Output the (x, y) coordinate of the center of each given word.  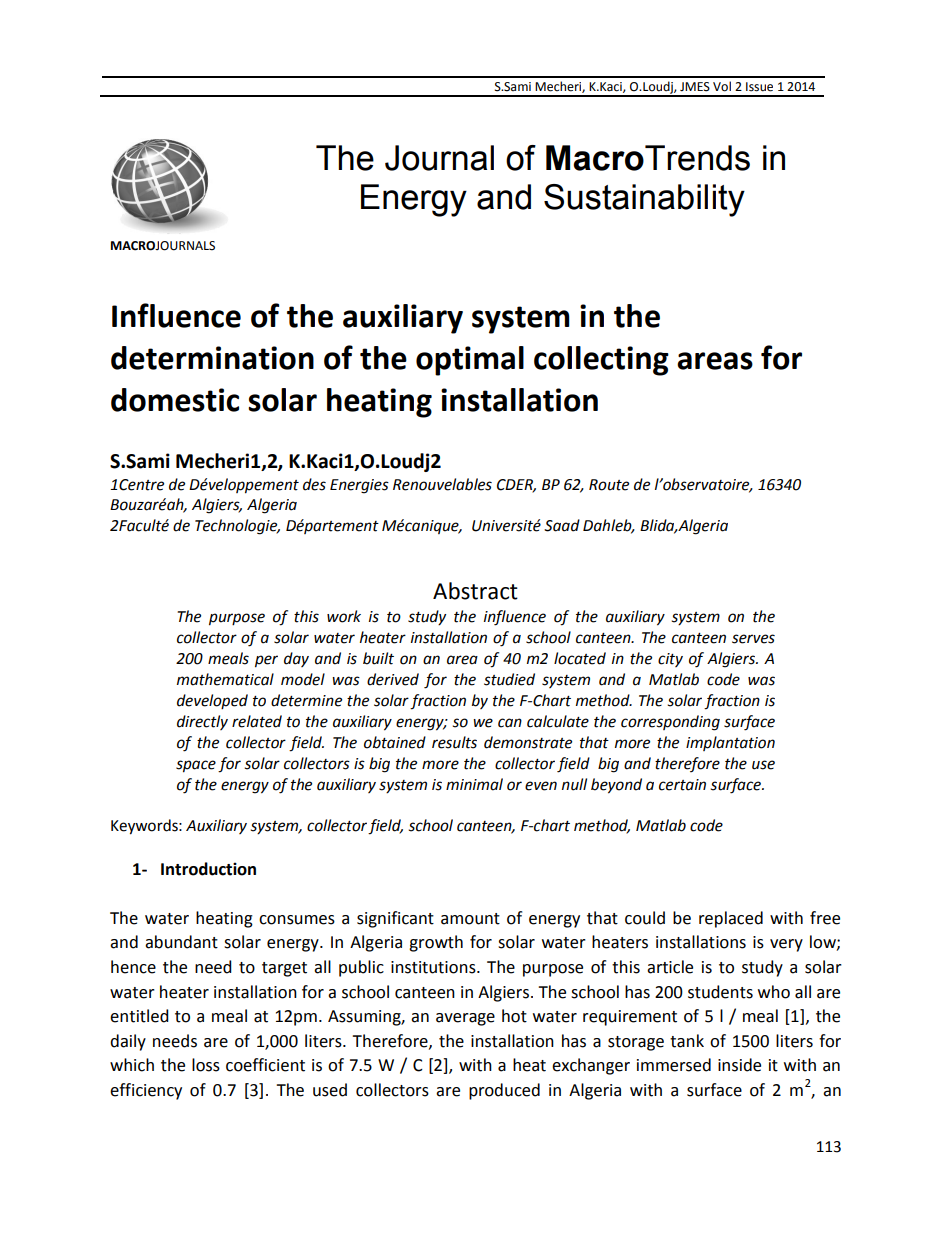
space (196, 766)
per (266, 661)
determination (212, 358)
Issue (759, 87)
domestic (175, 400)
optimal (470, 361)
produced (504, 1091)
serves (753, 639)
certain (682, 785)
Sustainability (644, 200)
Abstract (475, 591)
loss (206, 1065)
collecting (601, 361)
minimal (474, 784)
